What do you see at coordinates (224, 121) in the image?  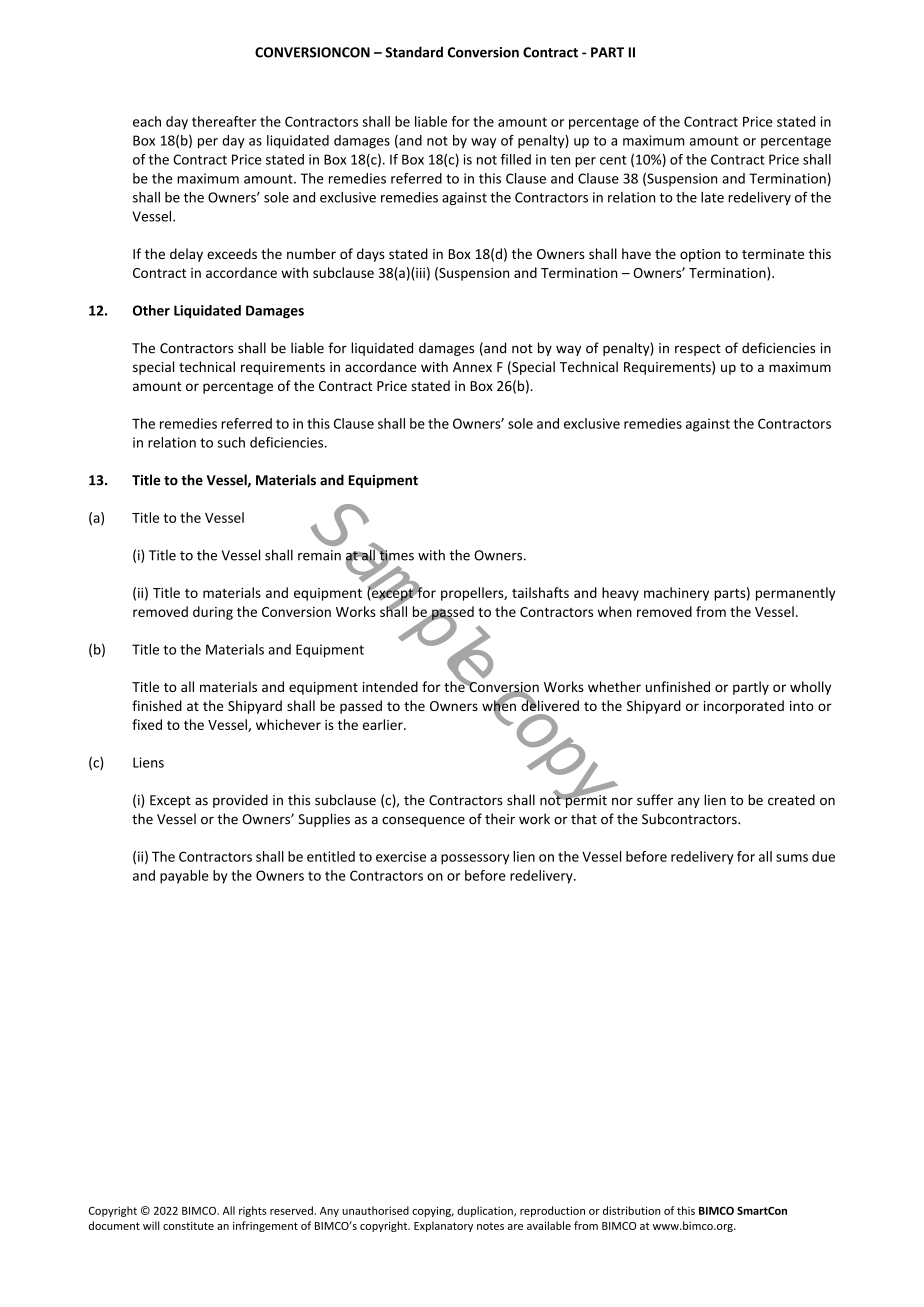 I see `thereafter` at bounding box center [224, 121].
